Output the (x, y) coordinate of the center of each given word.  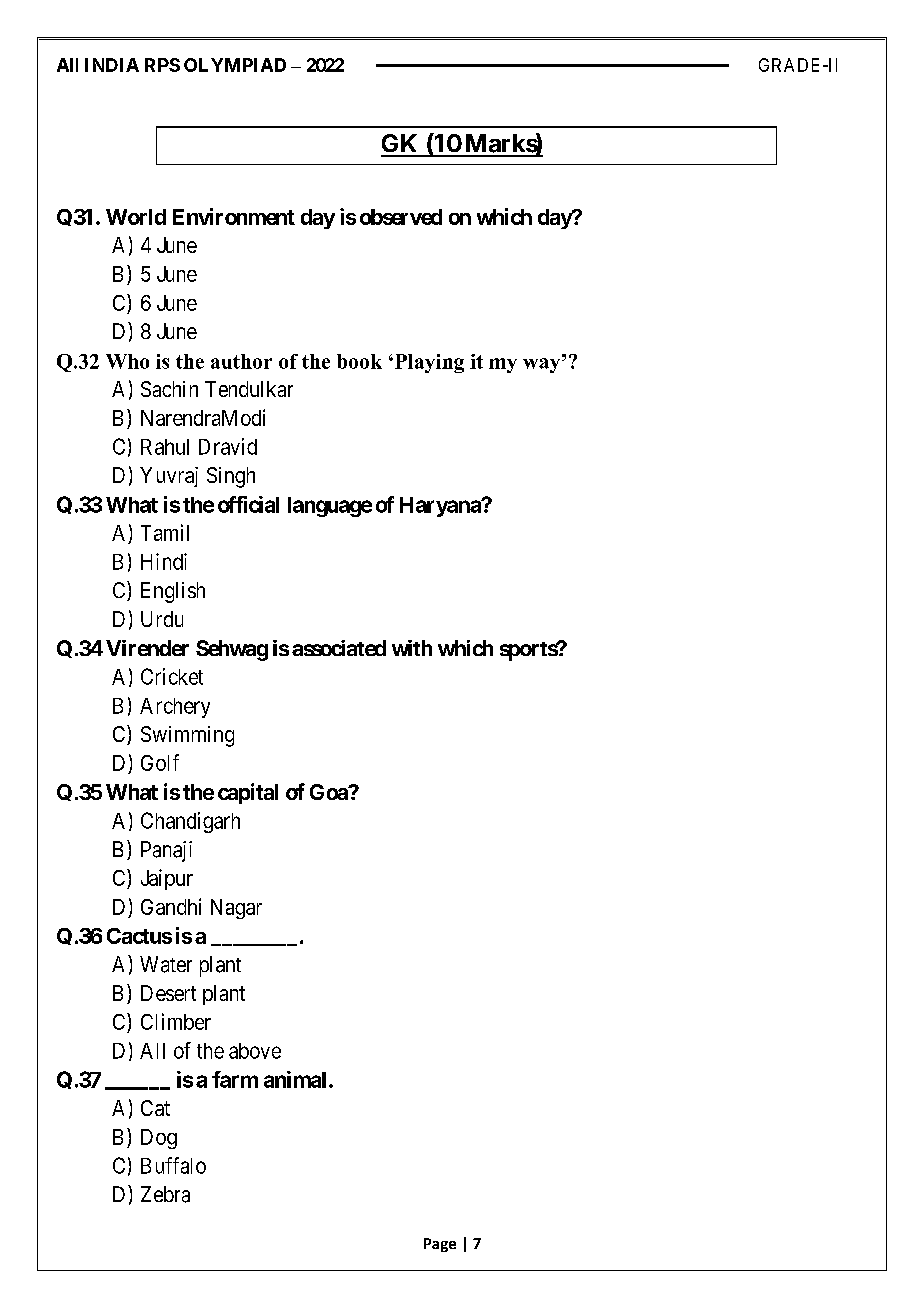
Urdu (162, 619)
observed (401, 217)
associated (339, 648)
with (412, 648)
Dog (159, 1139)
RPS (162, 65)
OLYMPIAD (235, 65)
